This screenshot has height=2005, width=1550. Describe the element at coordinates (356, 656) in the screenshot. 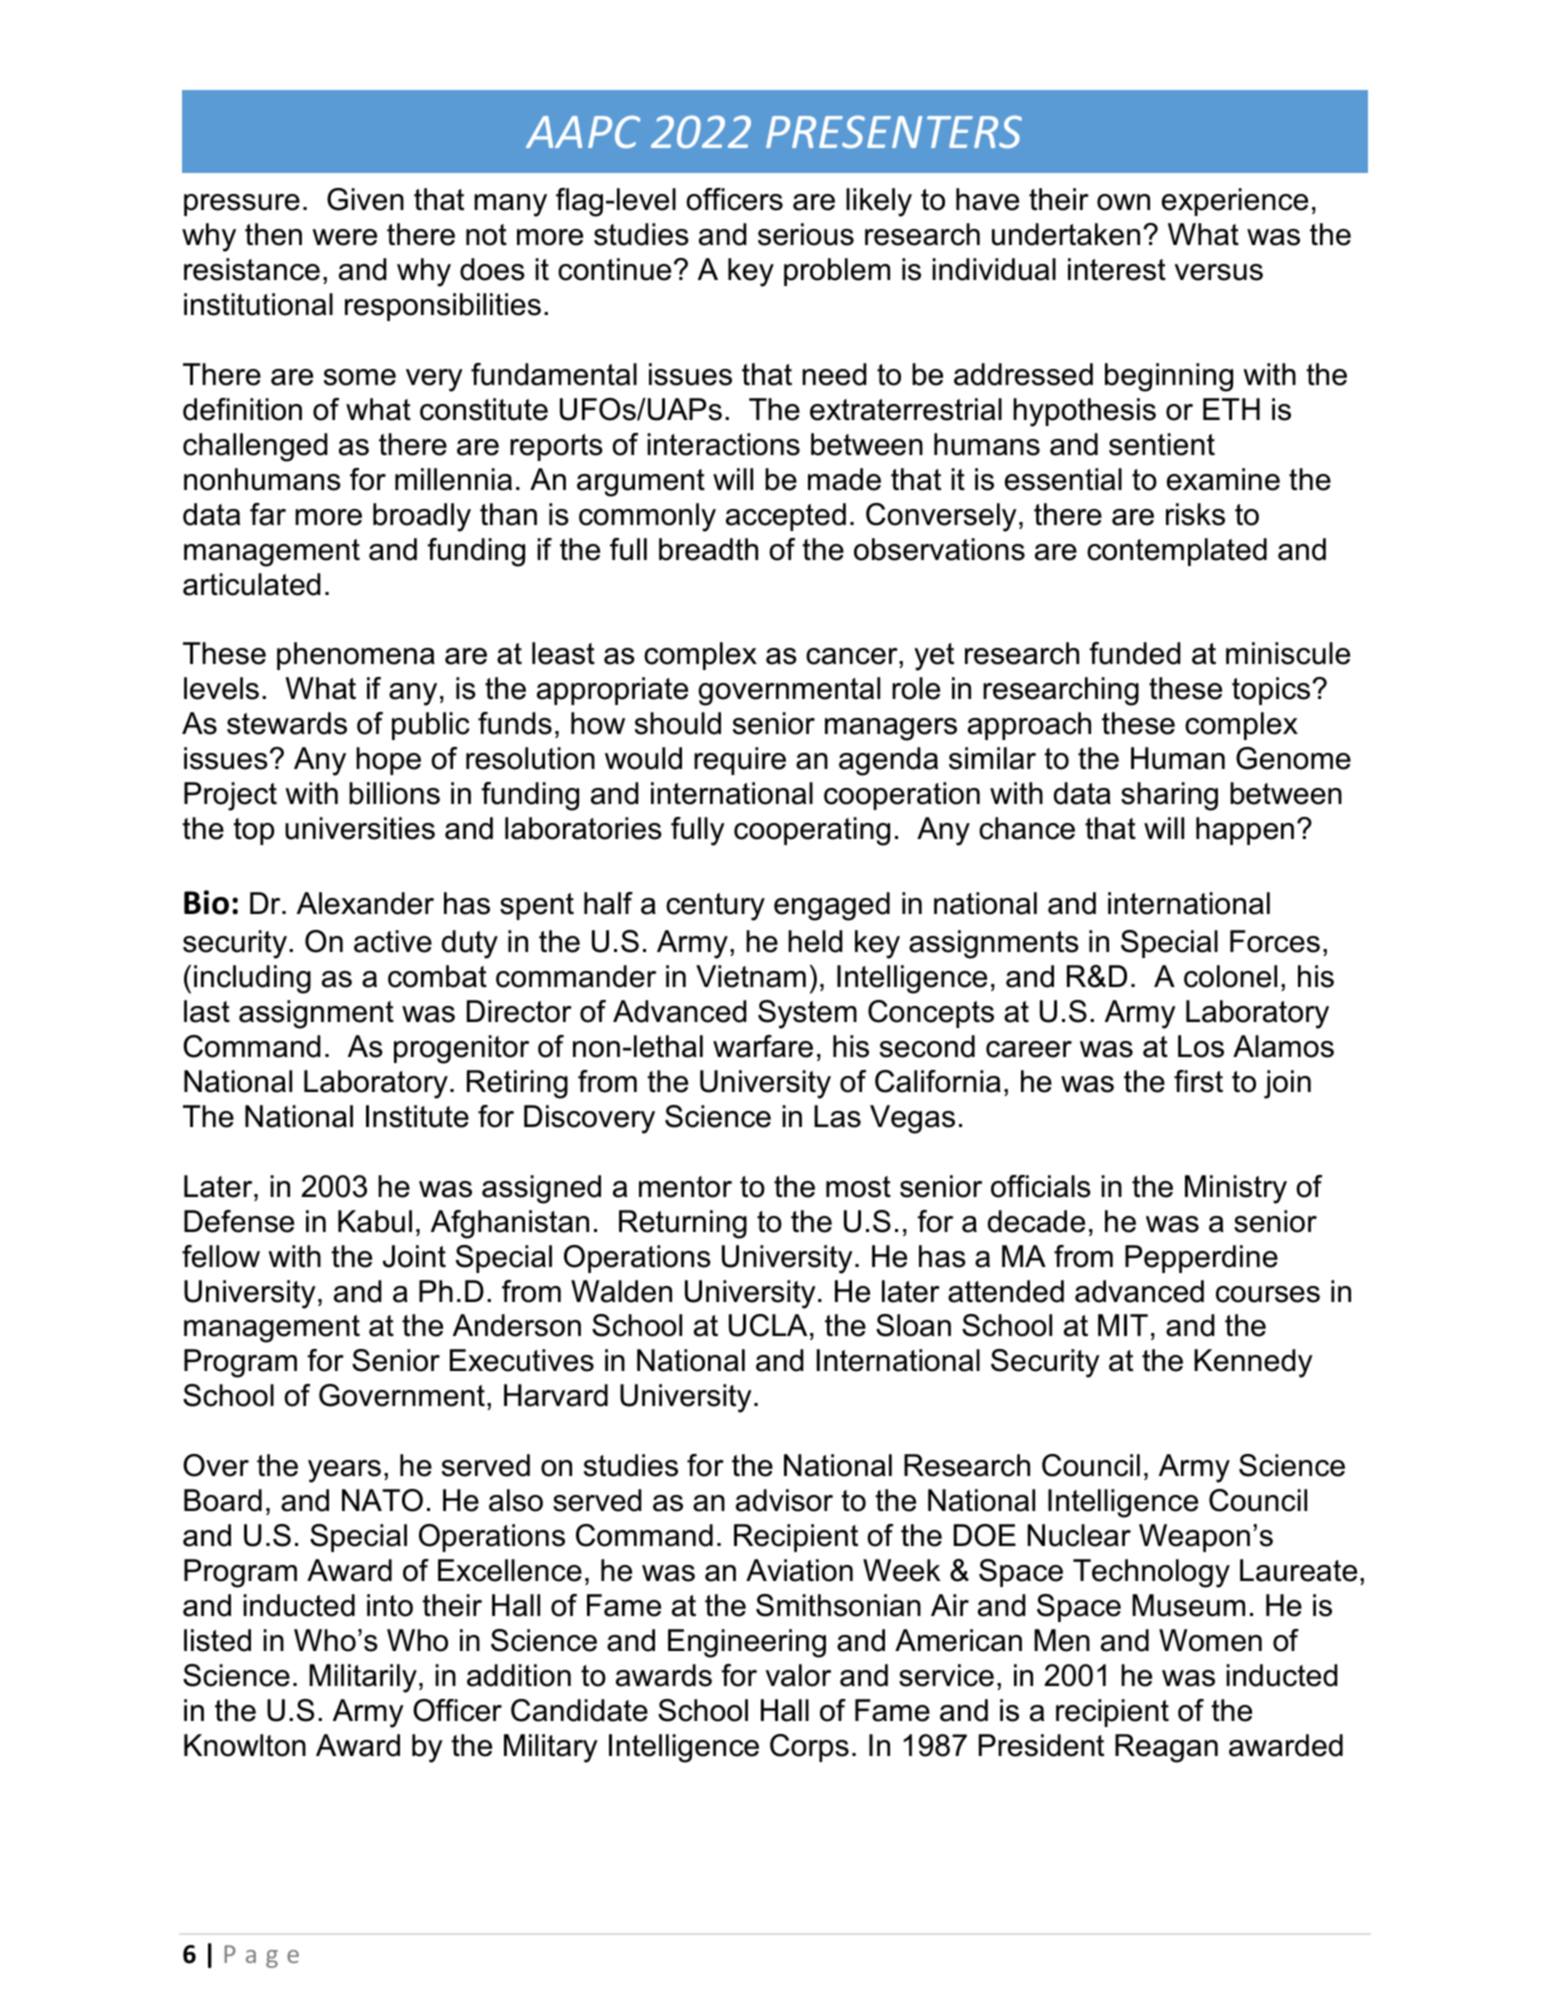

I see `phenomena` at that location.
